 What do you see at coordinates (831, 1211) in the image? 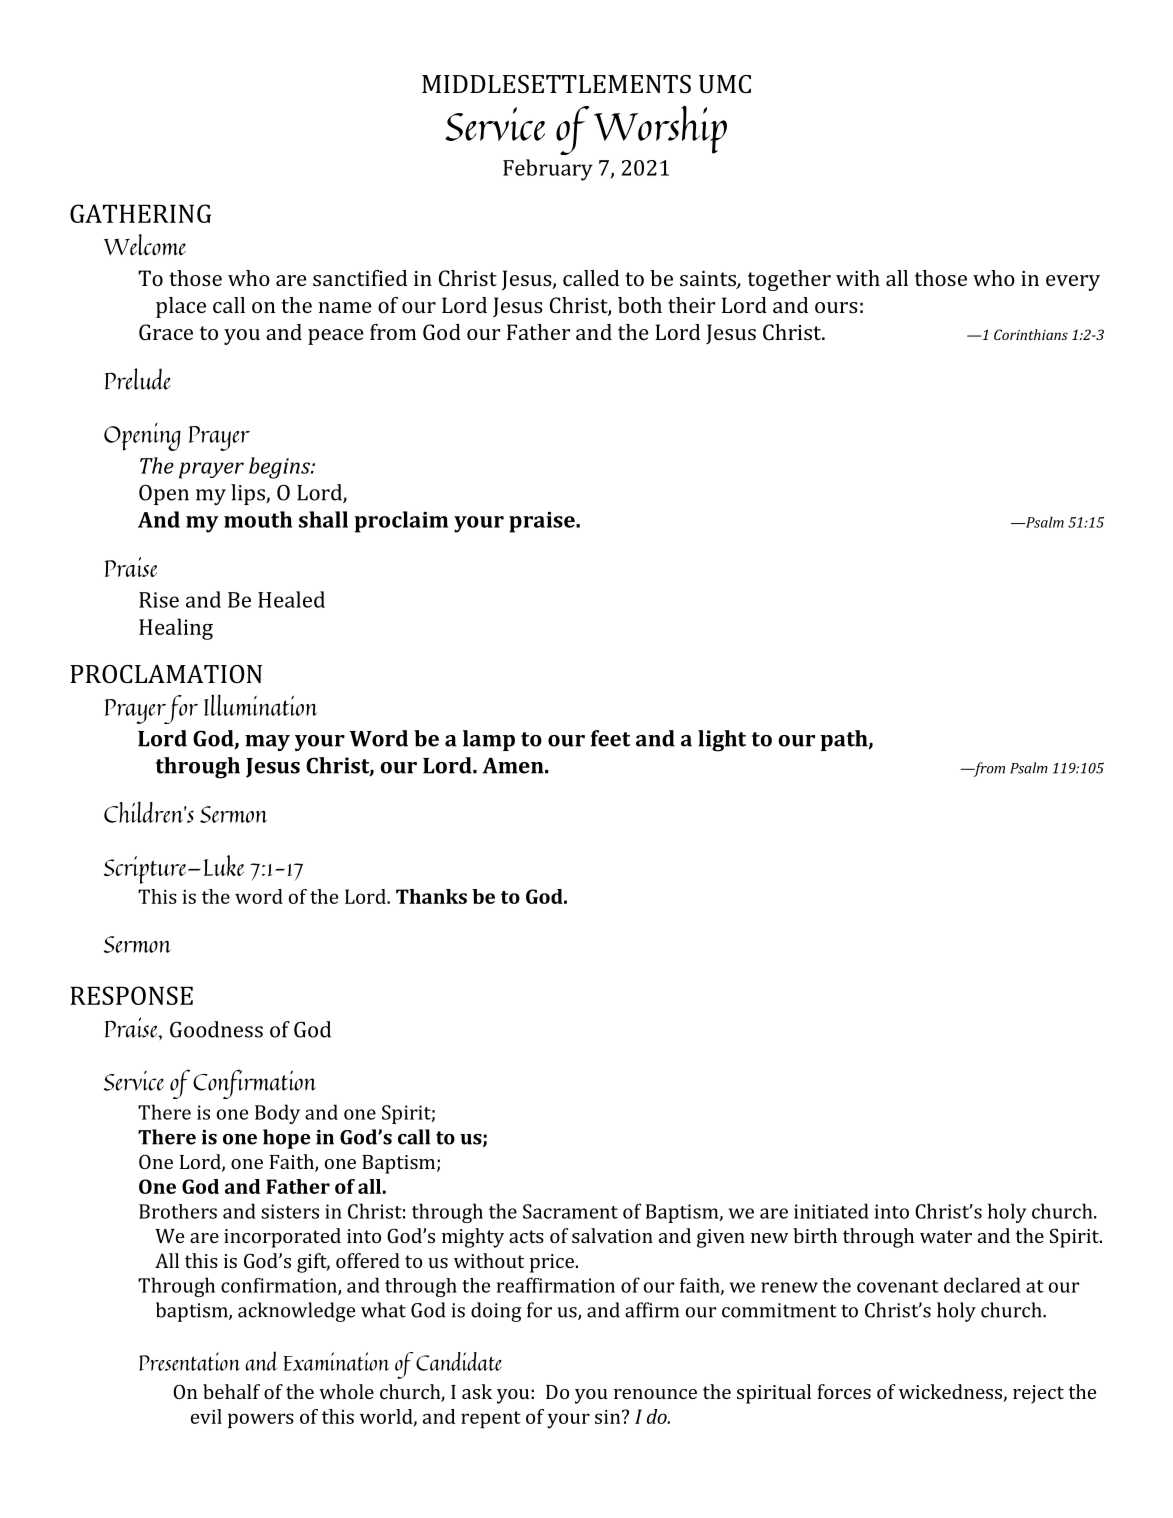
I see `initiated` at bounding box center [831, 1211].
